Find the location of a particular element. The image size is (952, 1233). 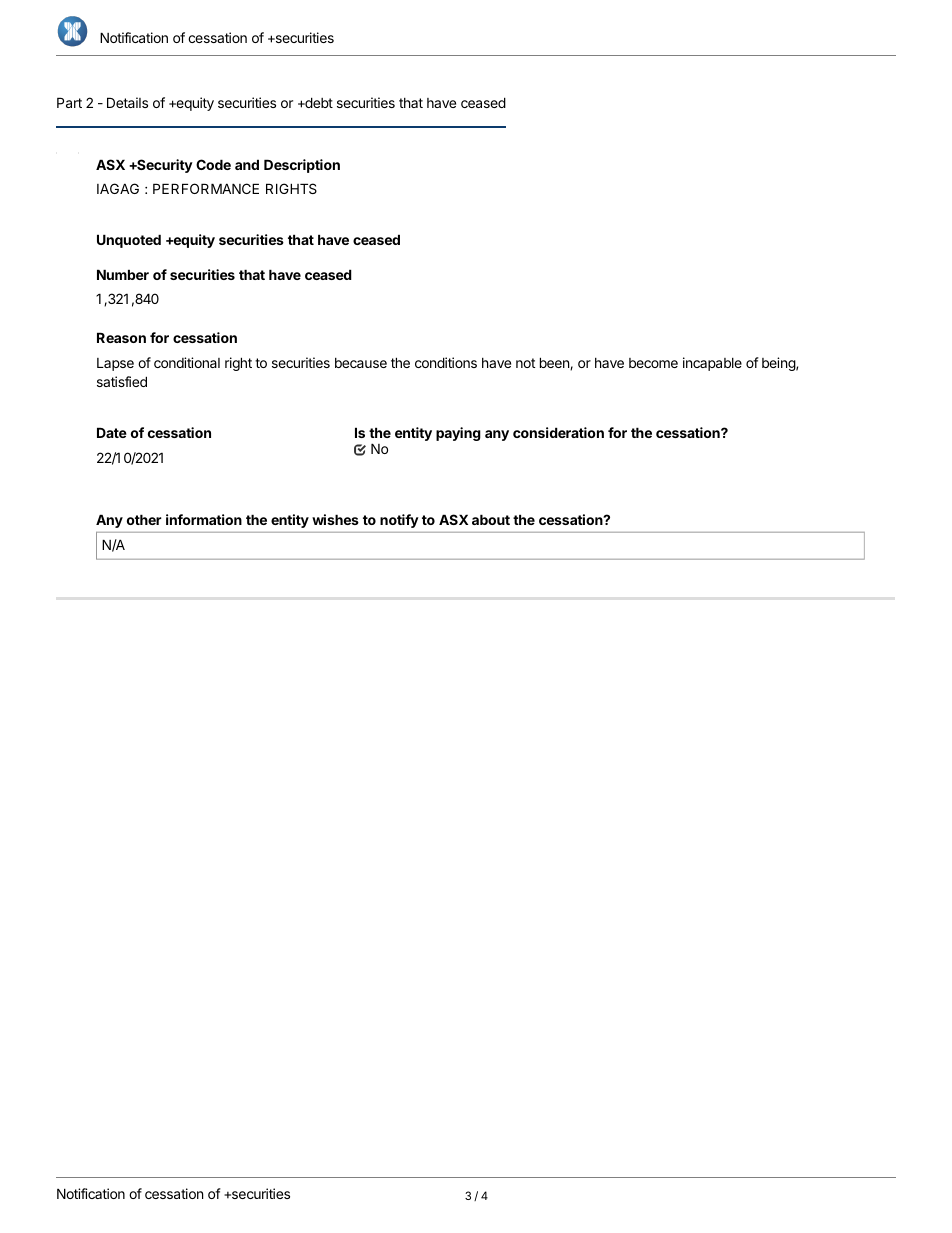

notify is located at coordinates (399, 521).
